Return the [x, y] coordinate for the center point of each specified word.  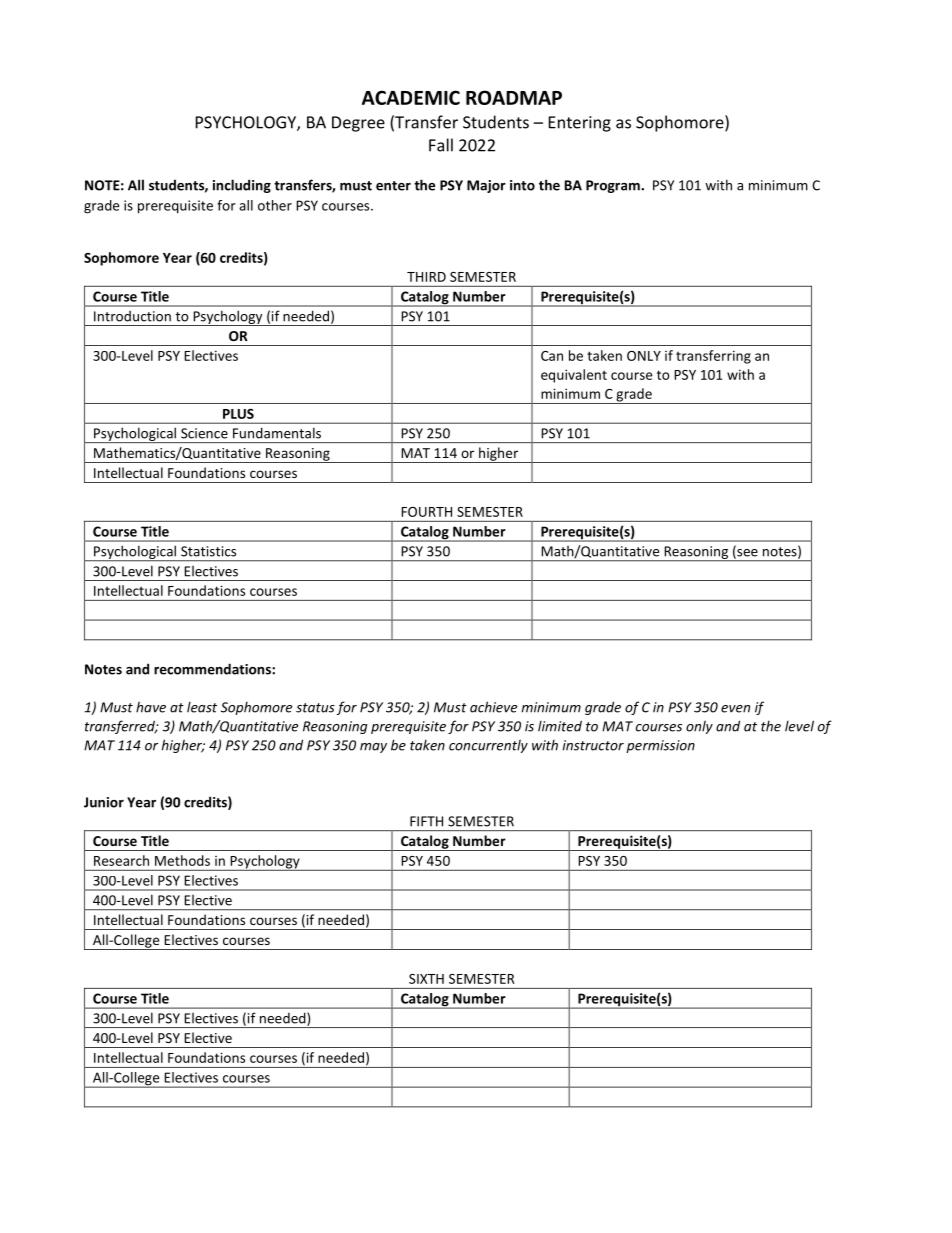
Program [614, 186]
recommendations [213, 669]
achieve [493, 707]
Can [552, 356]
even [735, 709]
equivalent [574, 376]
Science [204, 433]
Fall [441, 145]
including [242, 186]
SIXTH [426, 979]
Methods [182, 860]
